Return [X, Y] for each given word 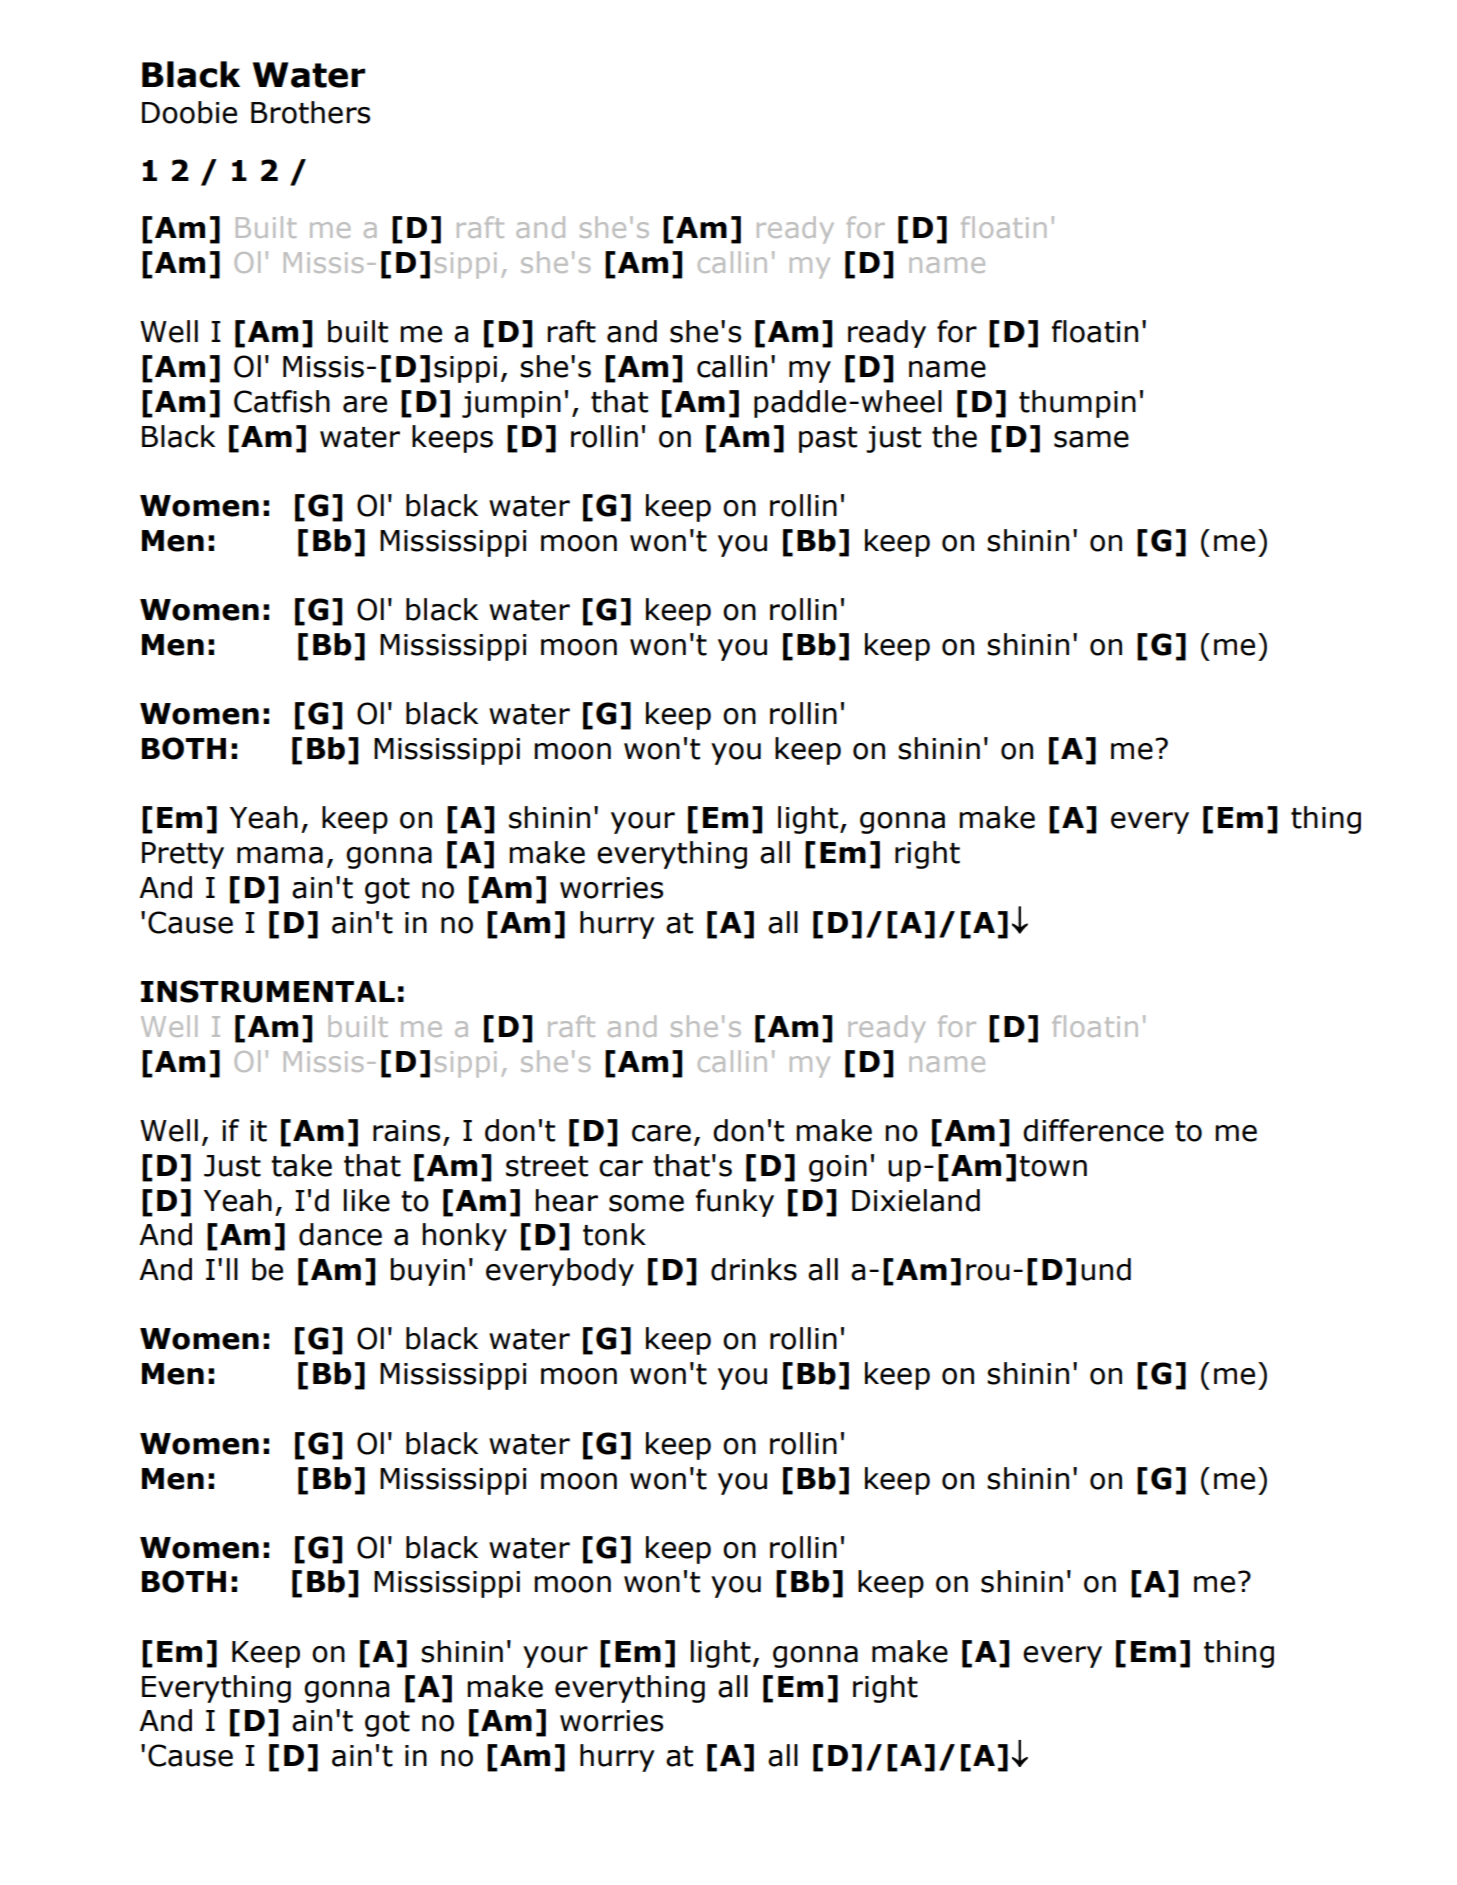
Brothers [310, 112]
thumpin [1077, 404]
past [828, 440]
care [661, 1133]
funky [735, 1203]
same [1091, 439]
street [547, 1166]
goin [838, 1168]
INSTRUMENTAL [268, 991]
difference [1093, 1130]
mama [280, 855]
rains [406, 1131]
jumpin [511, 404]
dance [340, 1234]
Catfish [282, 401]
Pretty [183, 855]
